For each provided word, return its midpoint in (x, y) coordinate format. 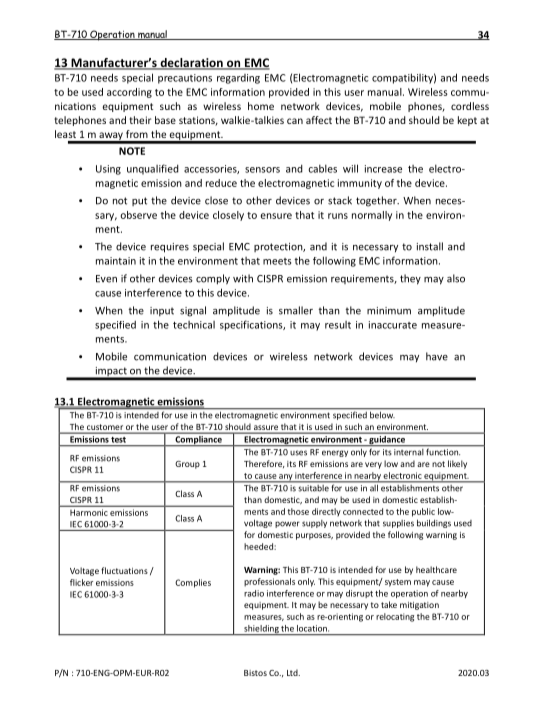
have (437, 356)
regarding (238, 79)
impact (111, 373)
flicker (81, 582)
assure (266, 427)
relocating (395, 617)
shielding (261, 630)
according (129, 93)
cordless (470, 106)
